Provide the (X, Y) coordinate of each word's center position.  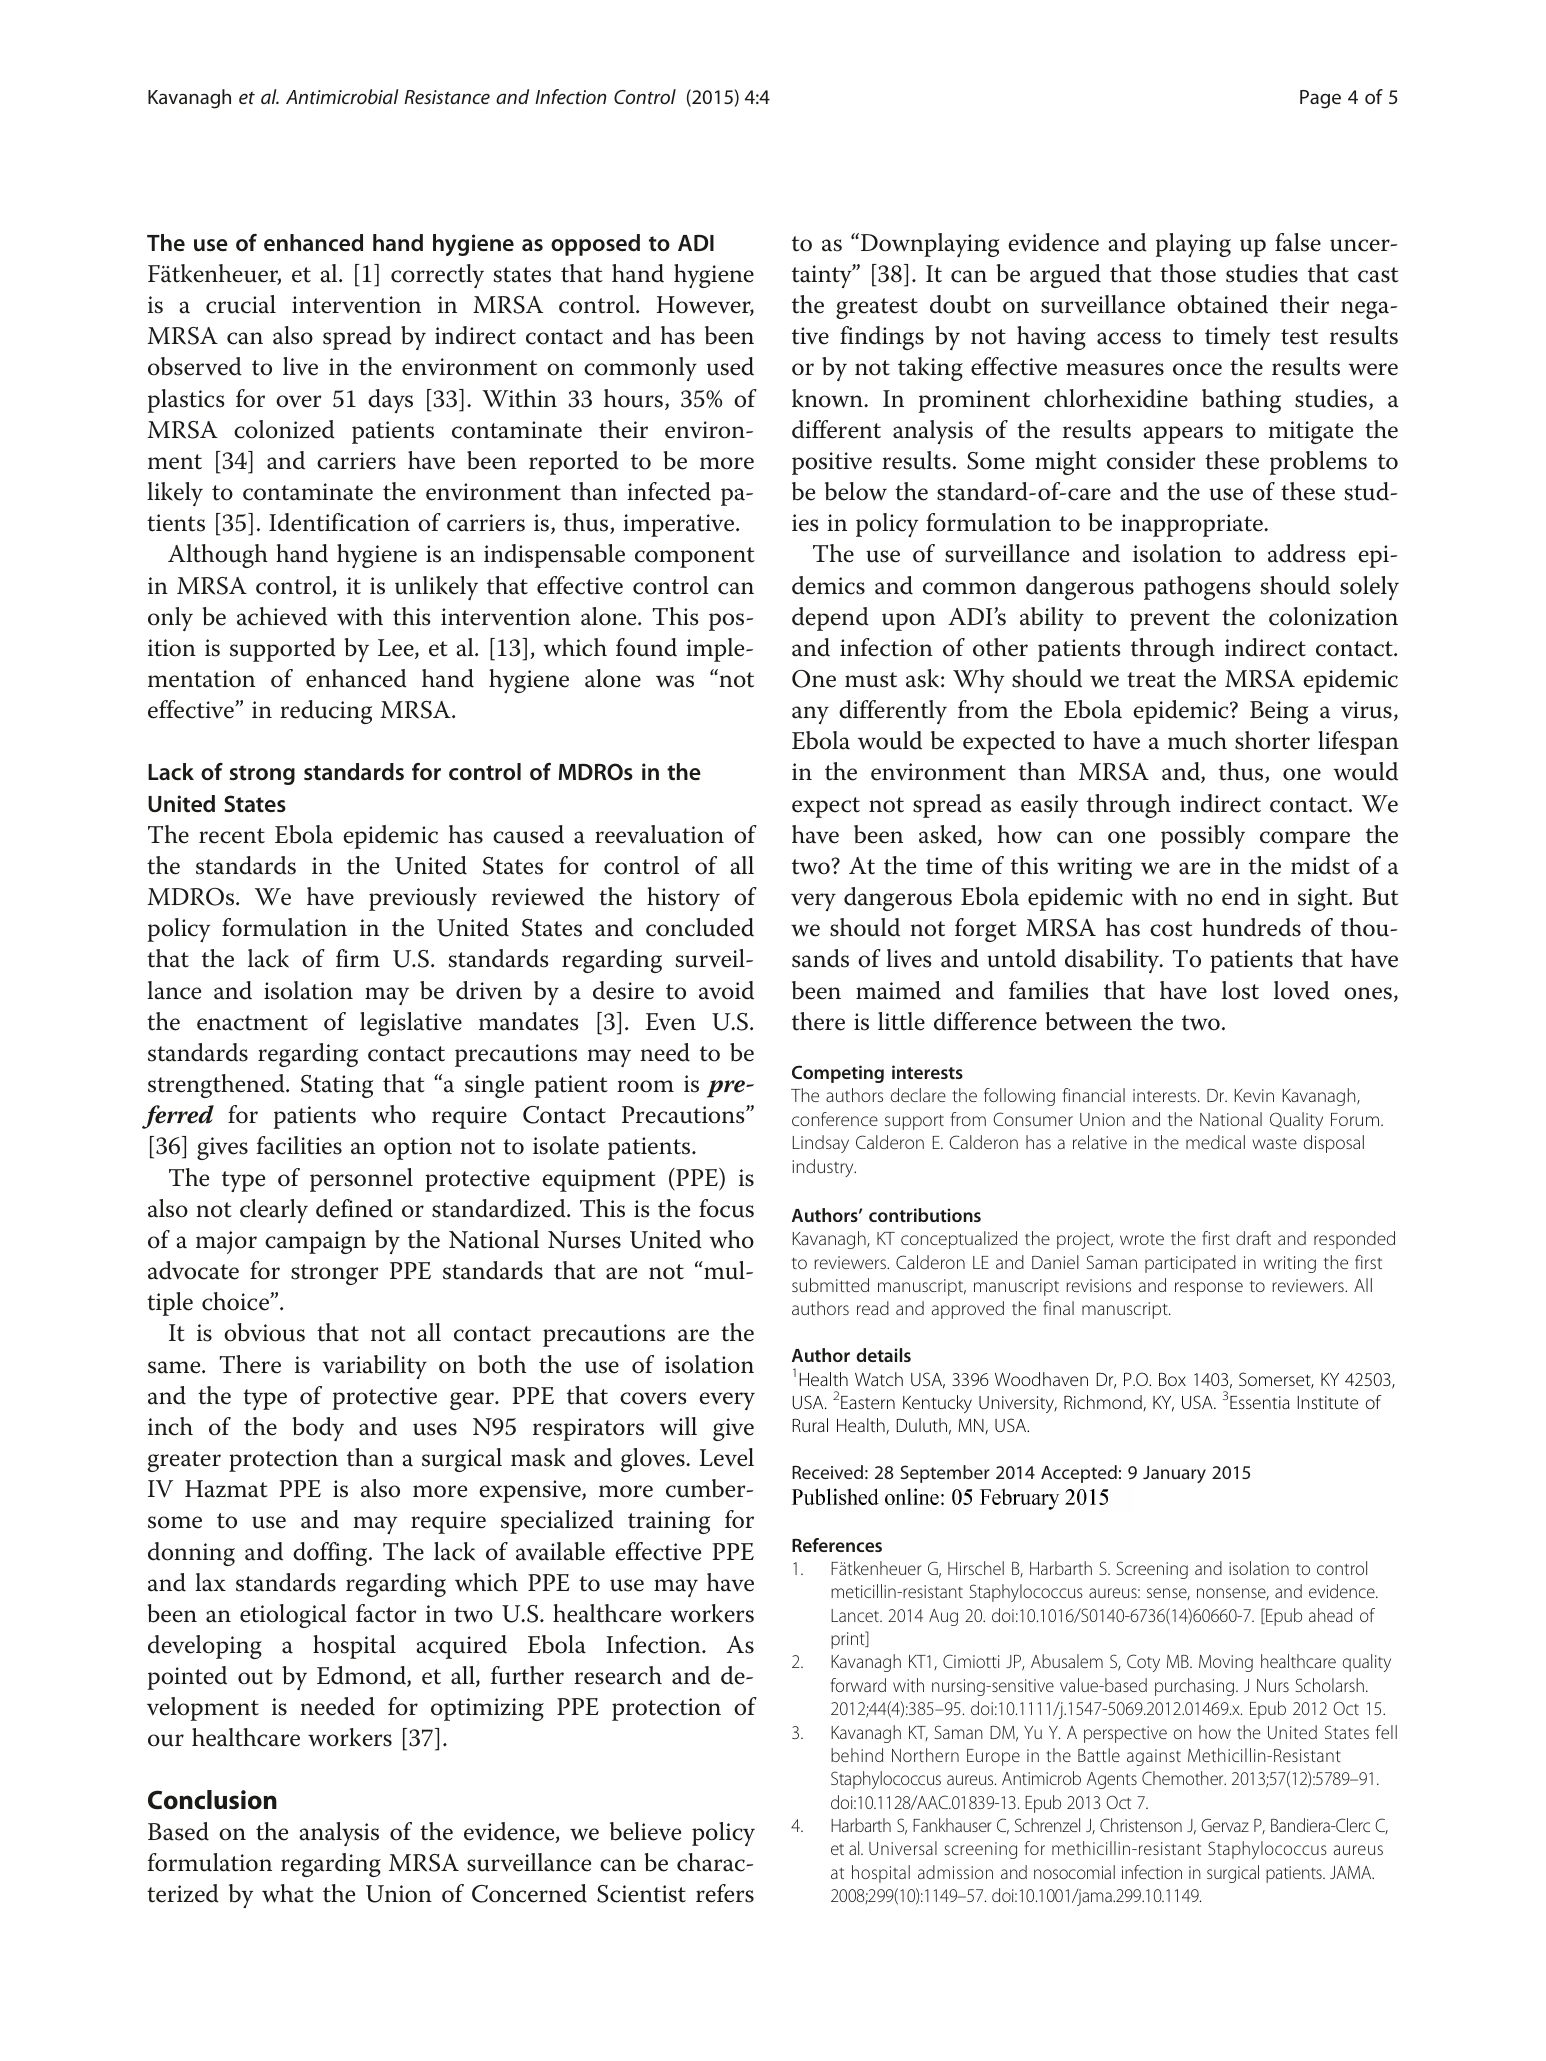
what (288, 1893)
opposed (595, 245)
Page (1320, 99)
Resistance (447, 97)
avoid (726, 990)
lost (1240, 990)
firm (358, 958)
